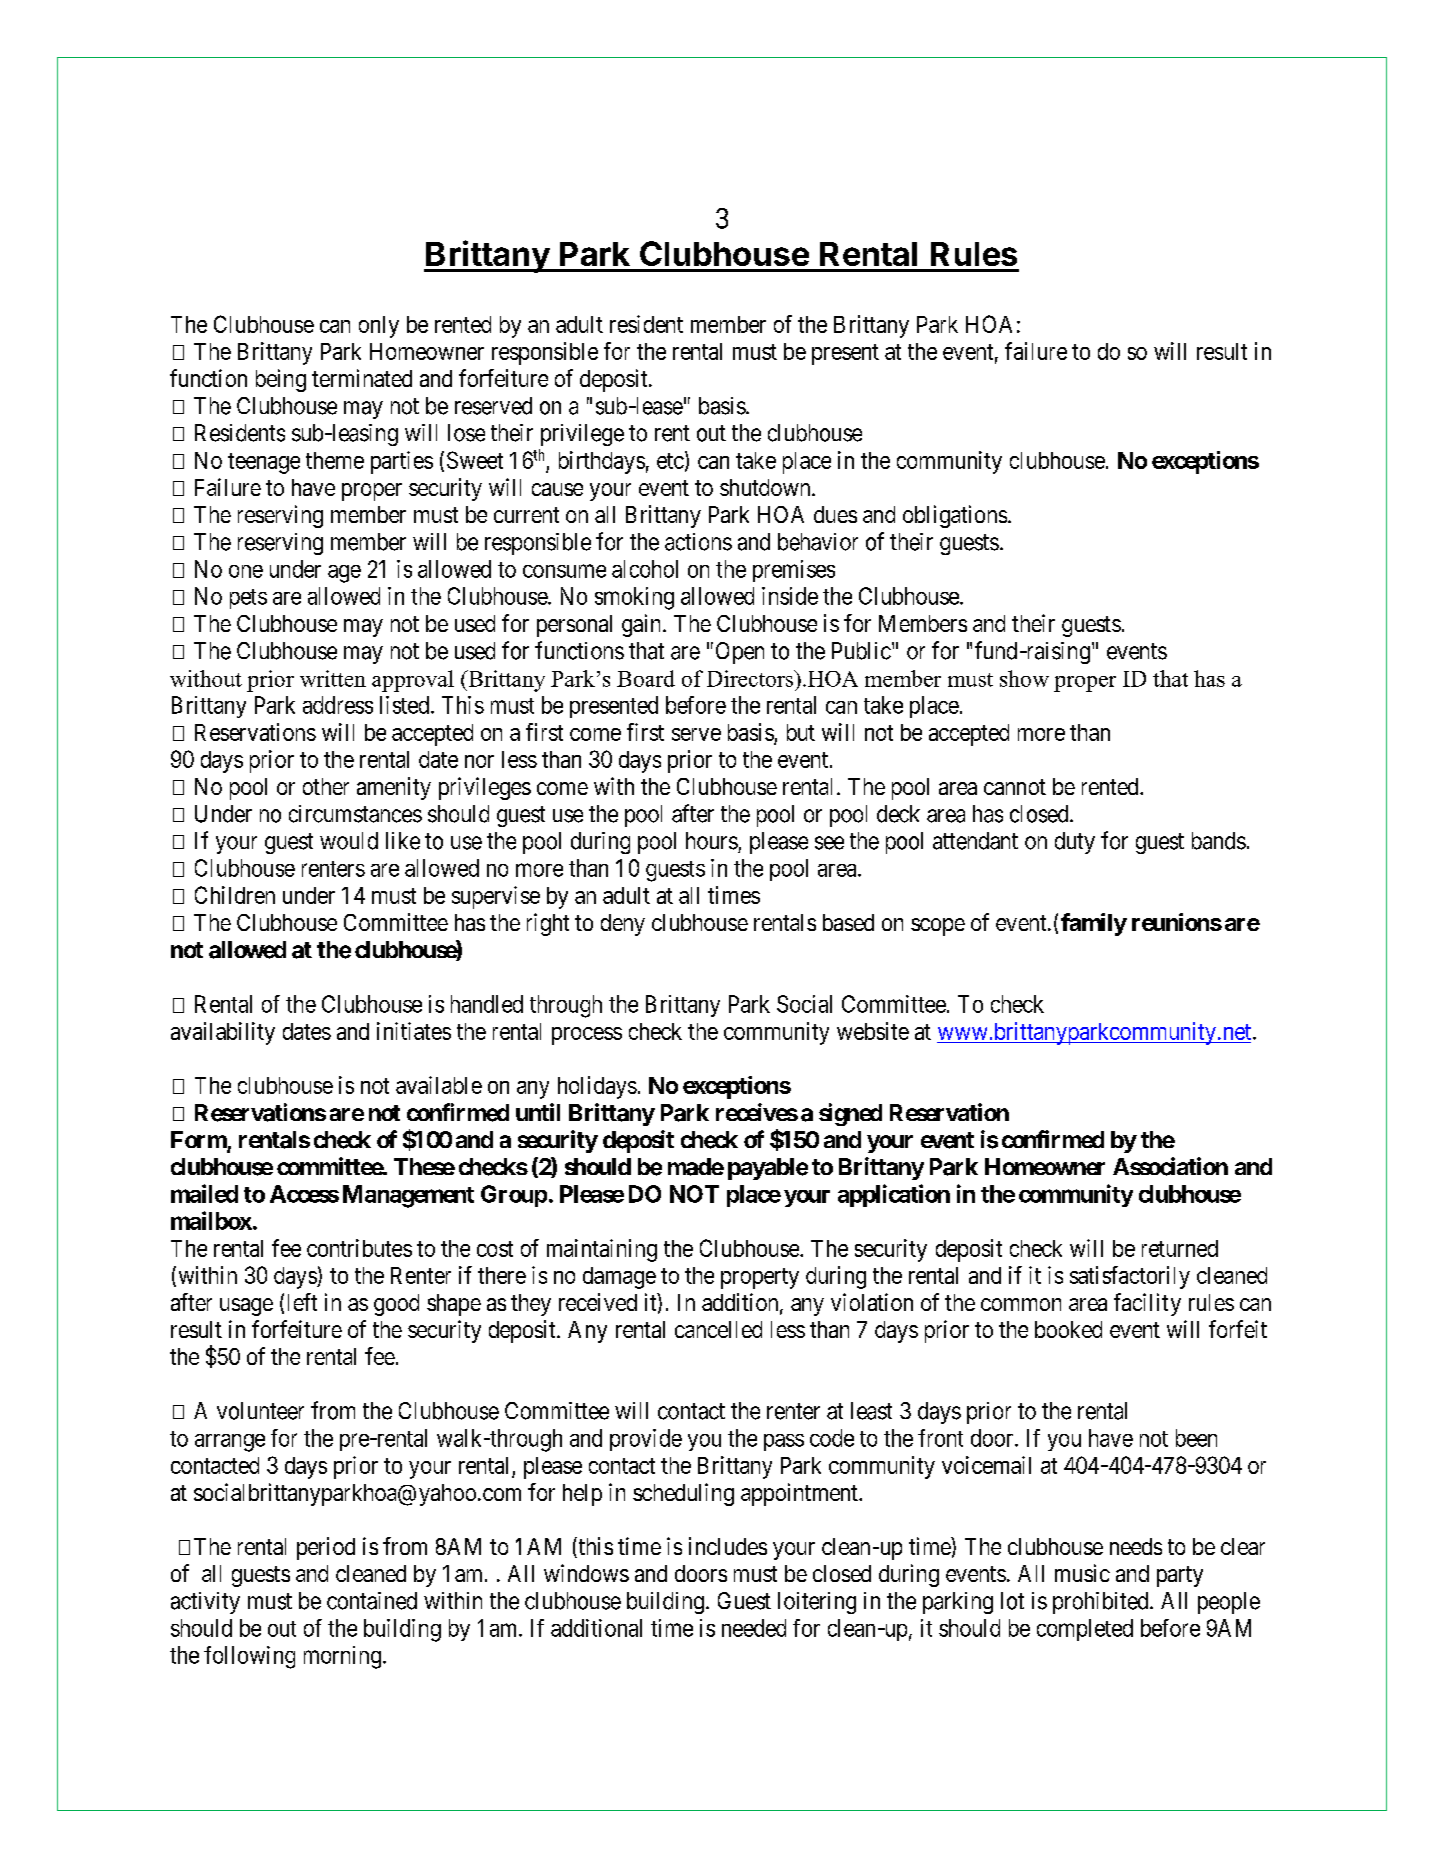 The width and height of the page is (1443, 1867). I want to click on etc, so click(670, 461).
